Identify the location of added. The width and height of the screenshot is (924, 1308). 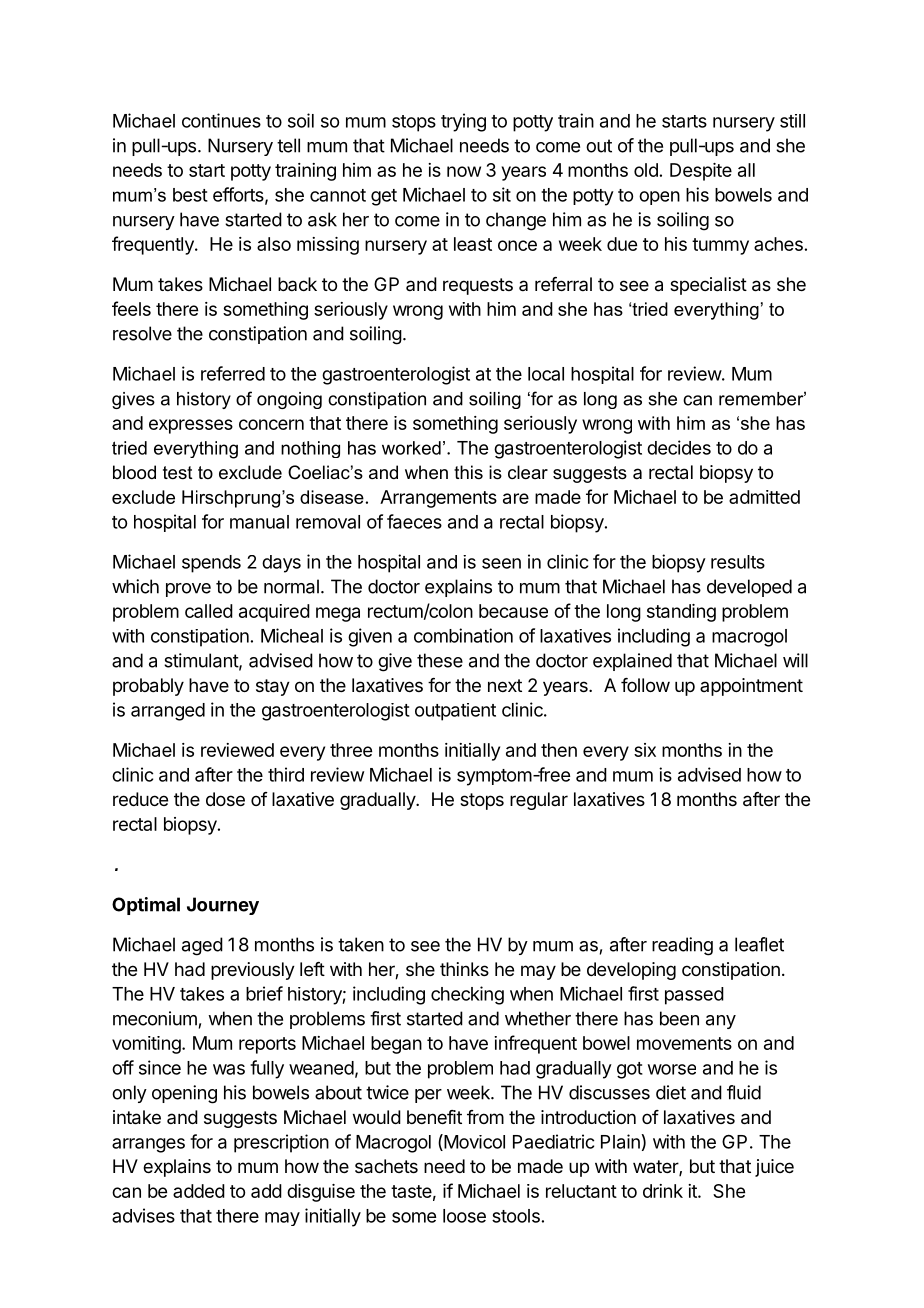
(199, 1191).
